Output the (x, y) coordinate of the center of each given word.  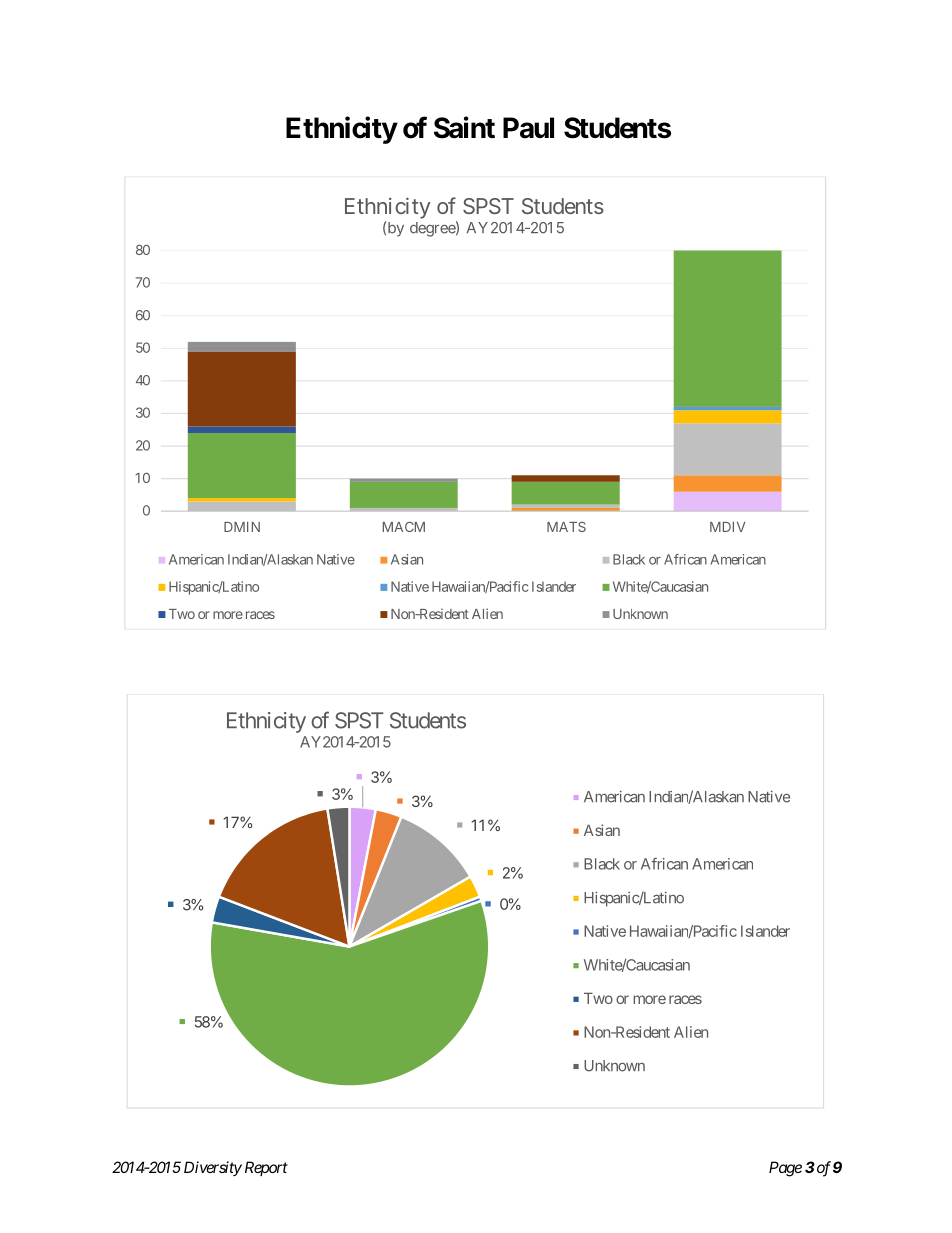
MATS (566, 527)
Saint (464, 127)
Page (785, 1169)
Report (264, 1168)
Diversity (213, 1168)
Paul (528, 128)
